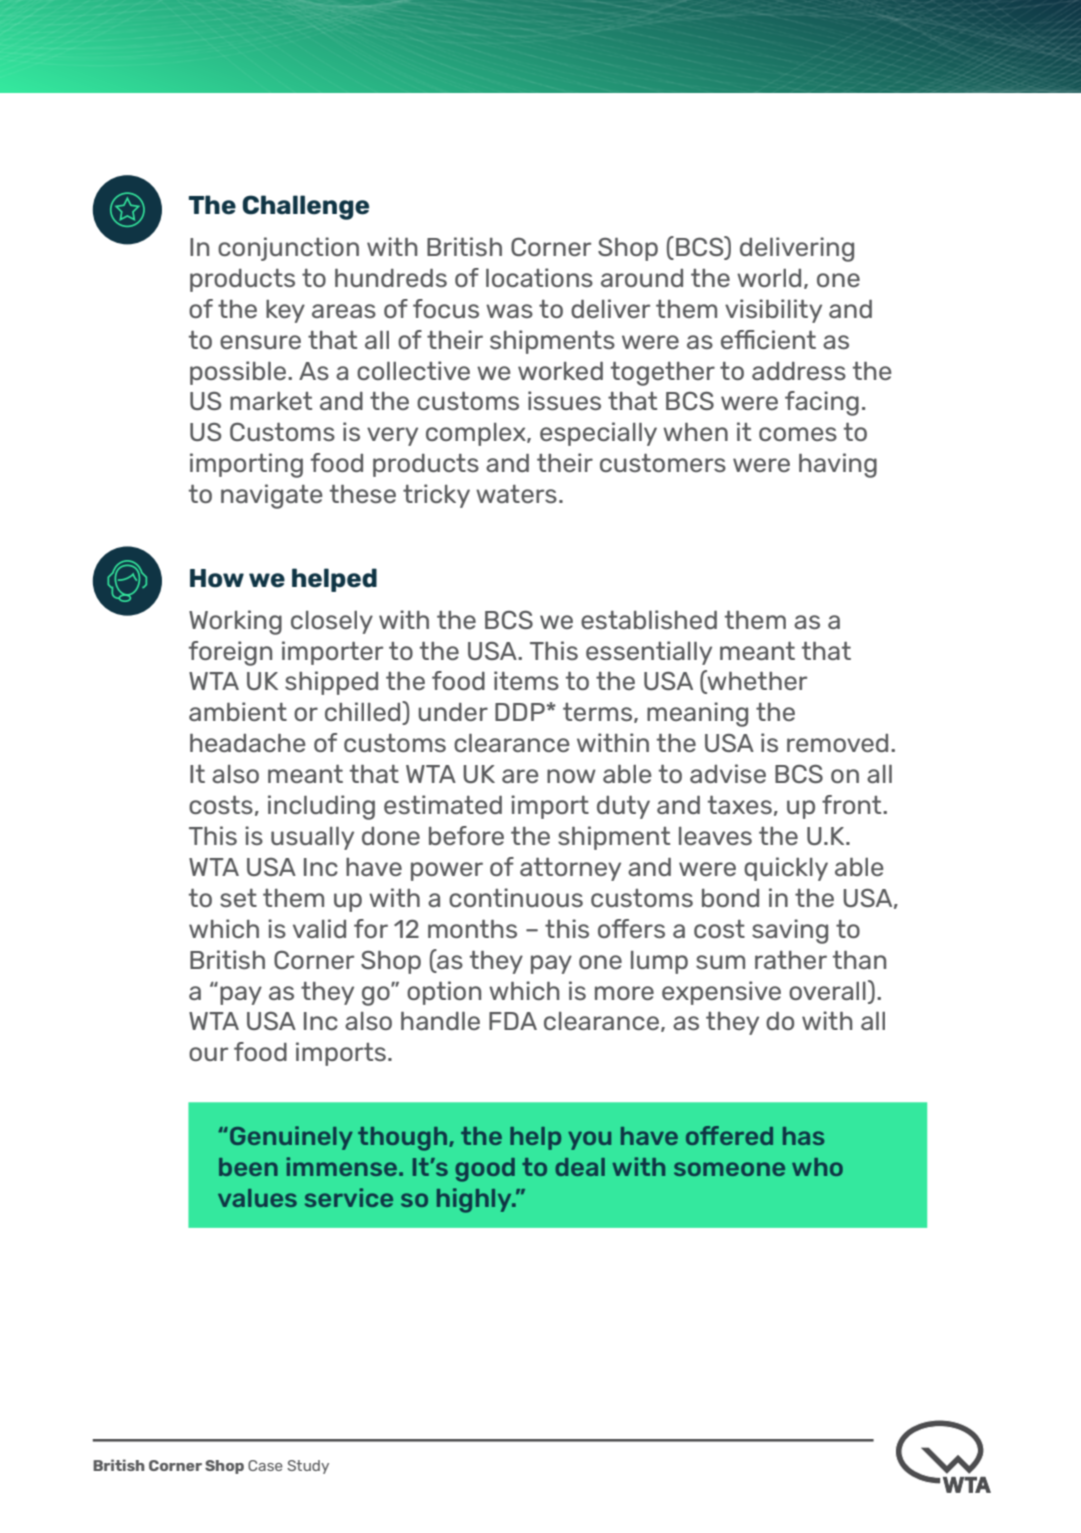 Image resolution: width=1081 pixels, height=1533 pixels. I want to click on conjunction, so click(288, 249).
